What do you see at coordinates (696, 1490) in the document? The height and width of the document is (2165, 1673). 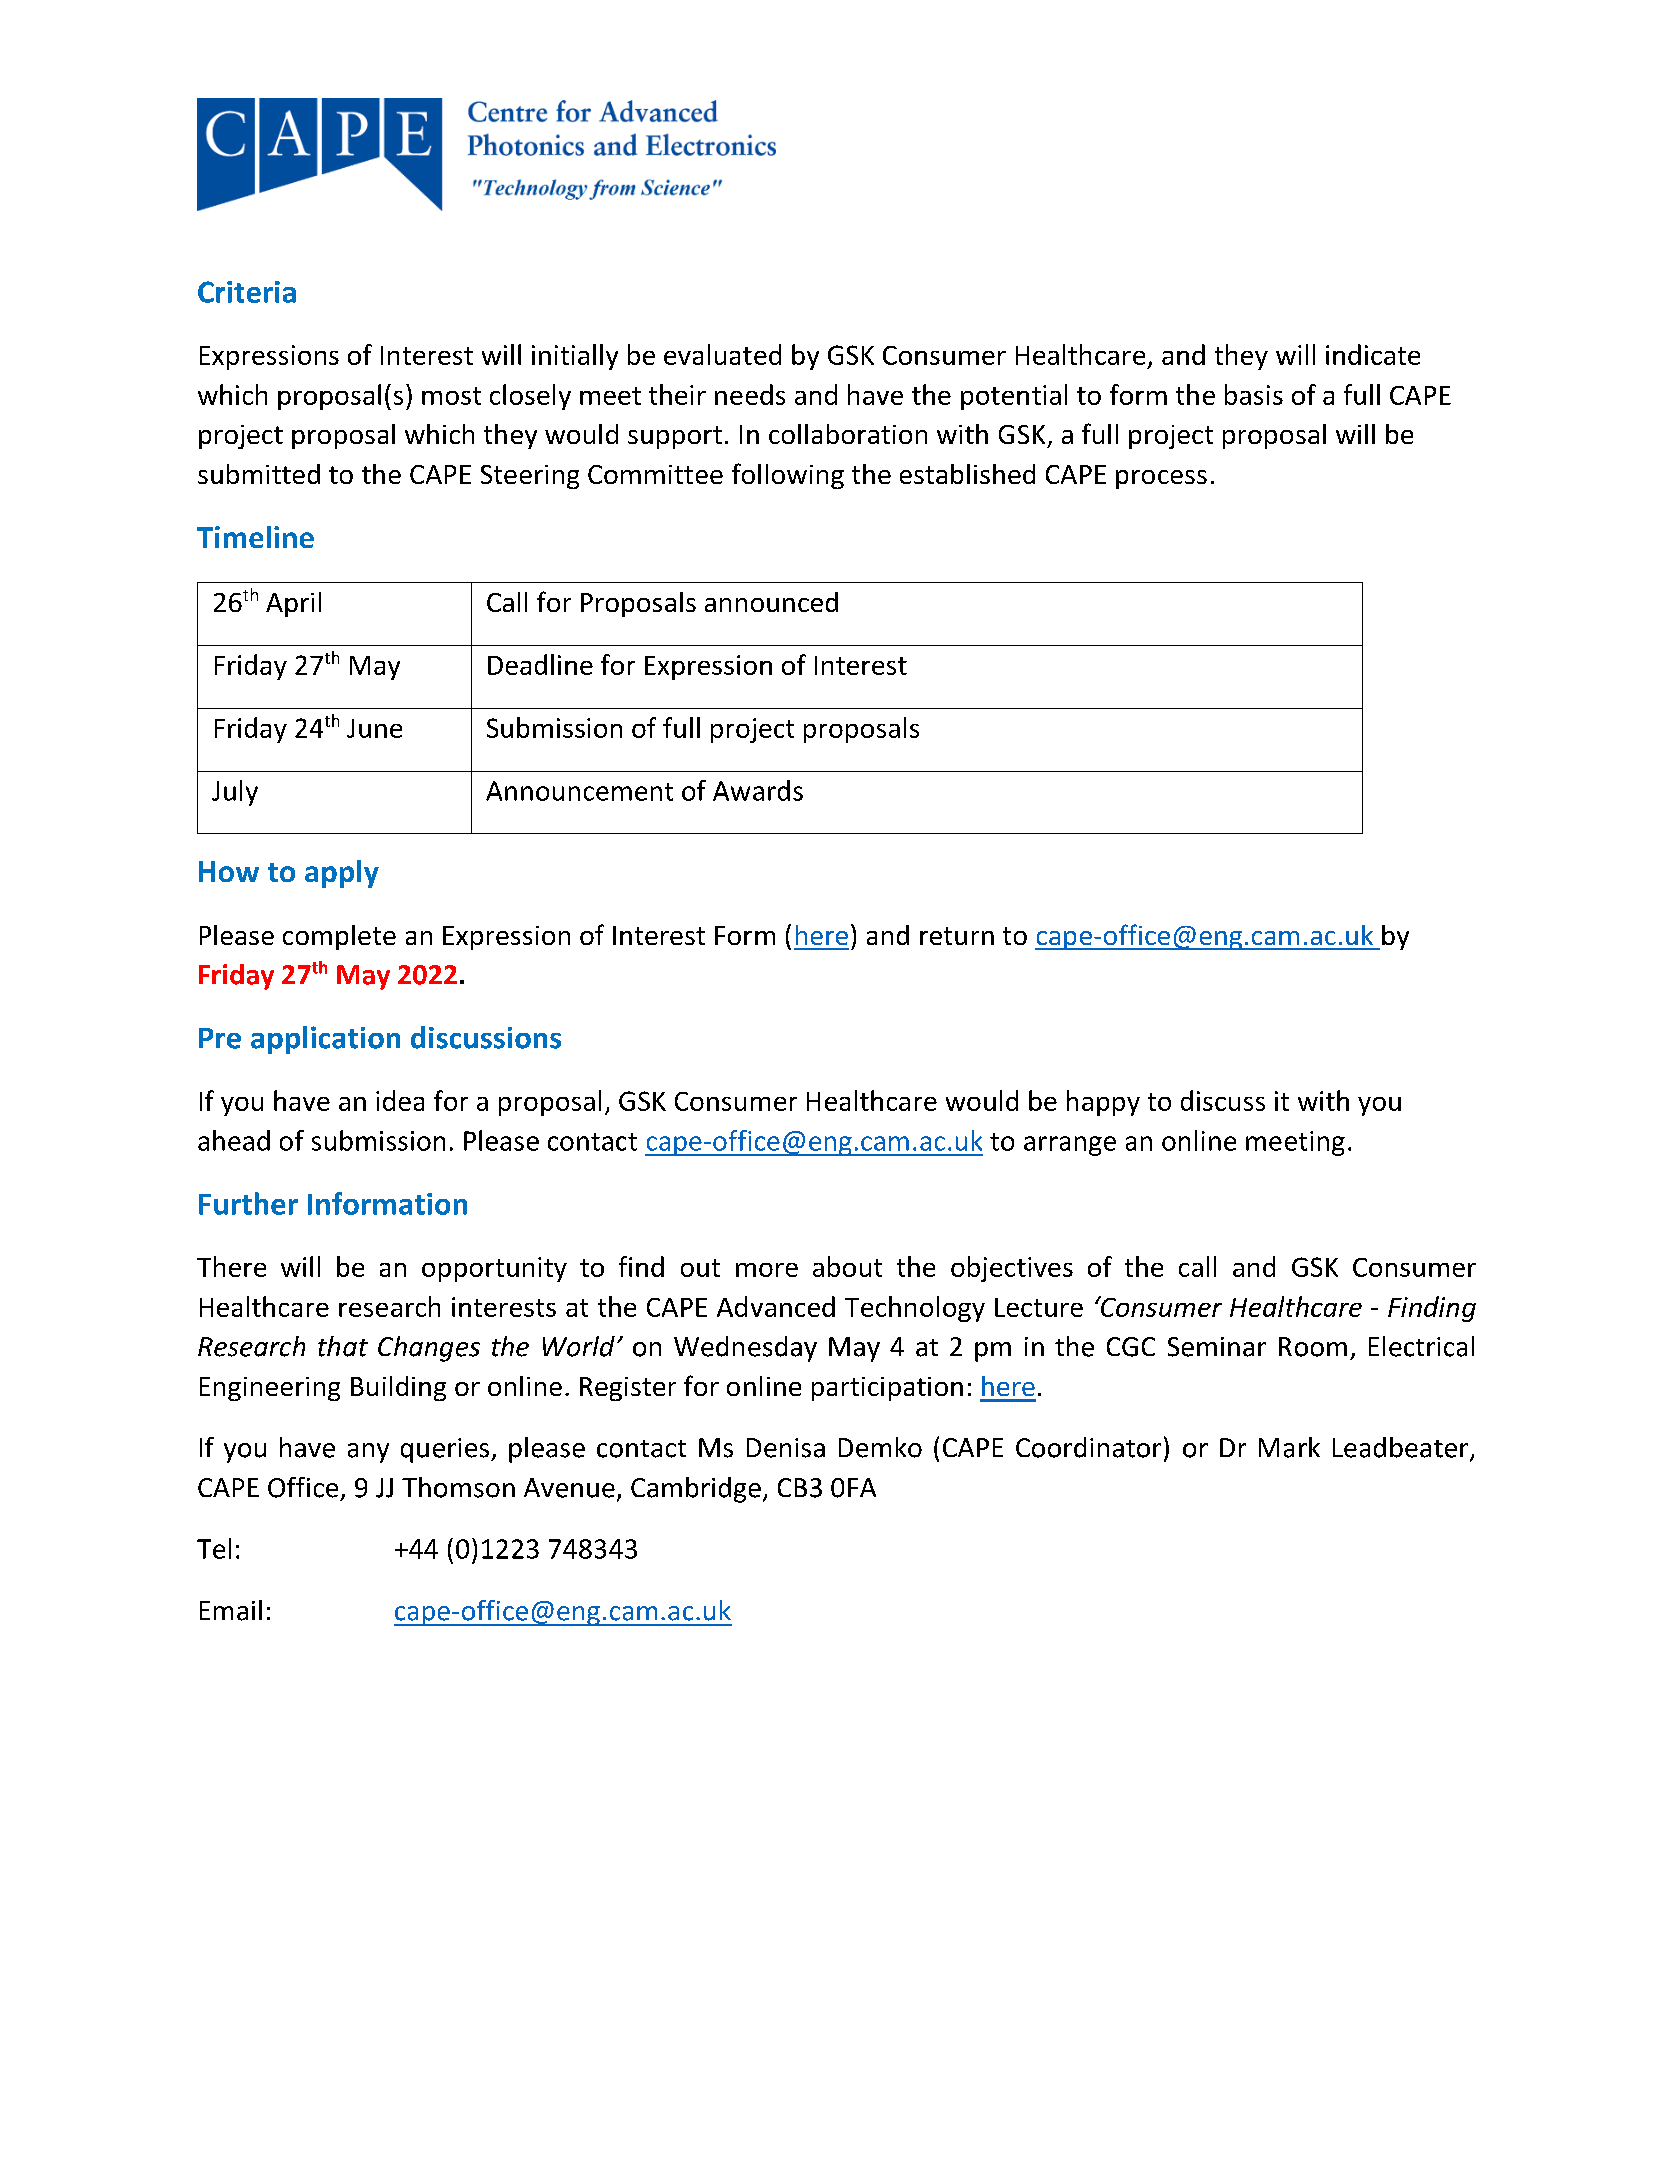 I see `Cambridge` at bounding box center [696, 1490].
